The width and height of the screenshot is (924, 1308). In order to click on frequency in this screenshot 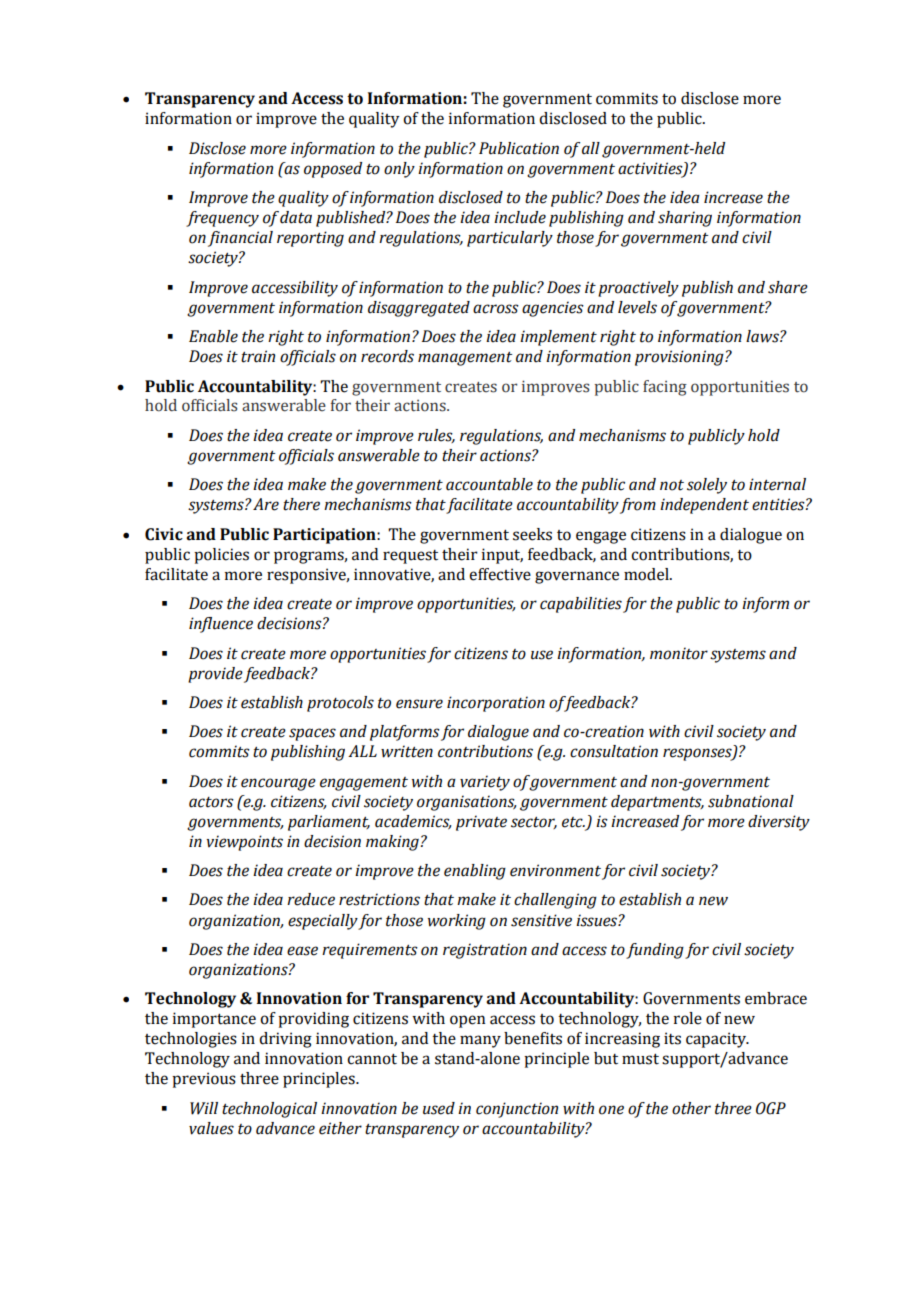, I will do `click(222, 219)`.
